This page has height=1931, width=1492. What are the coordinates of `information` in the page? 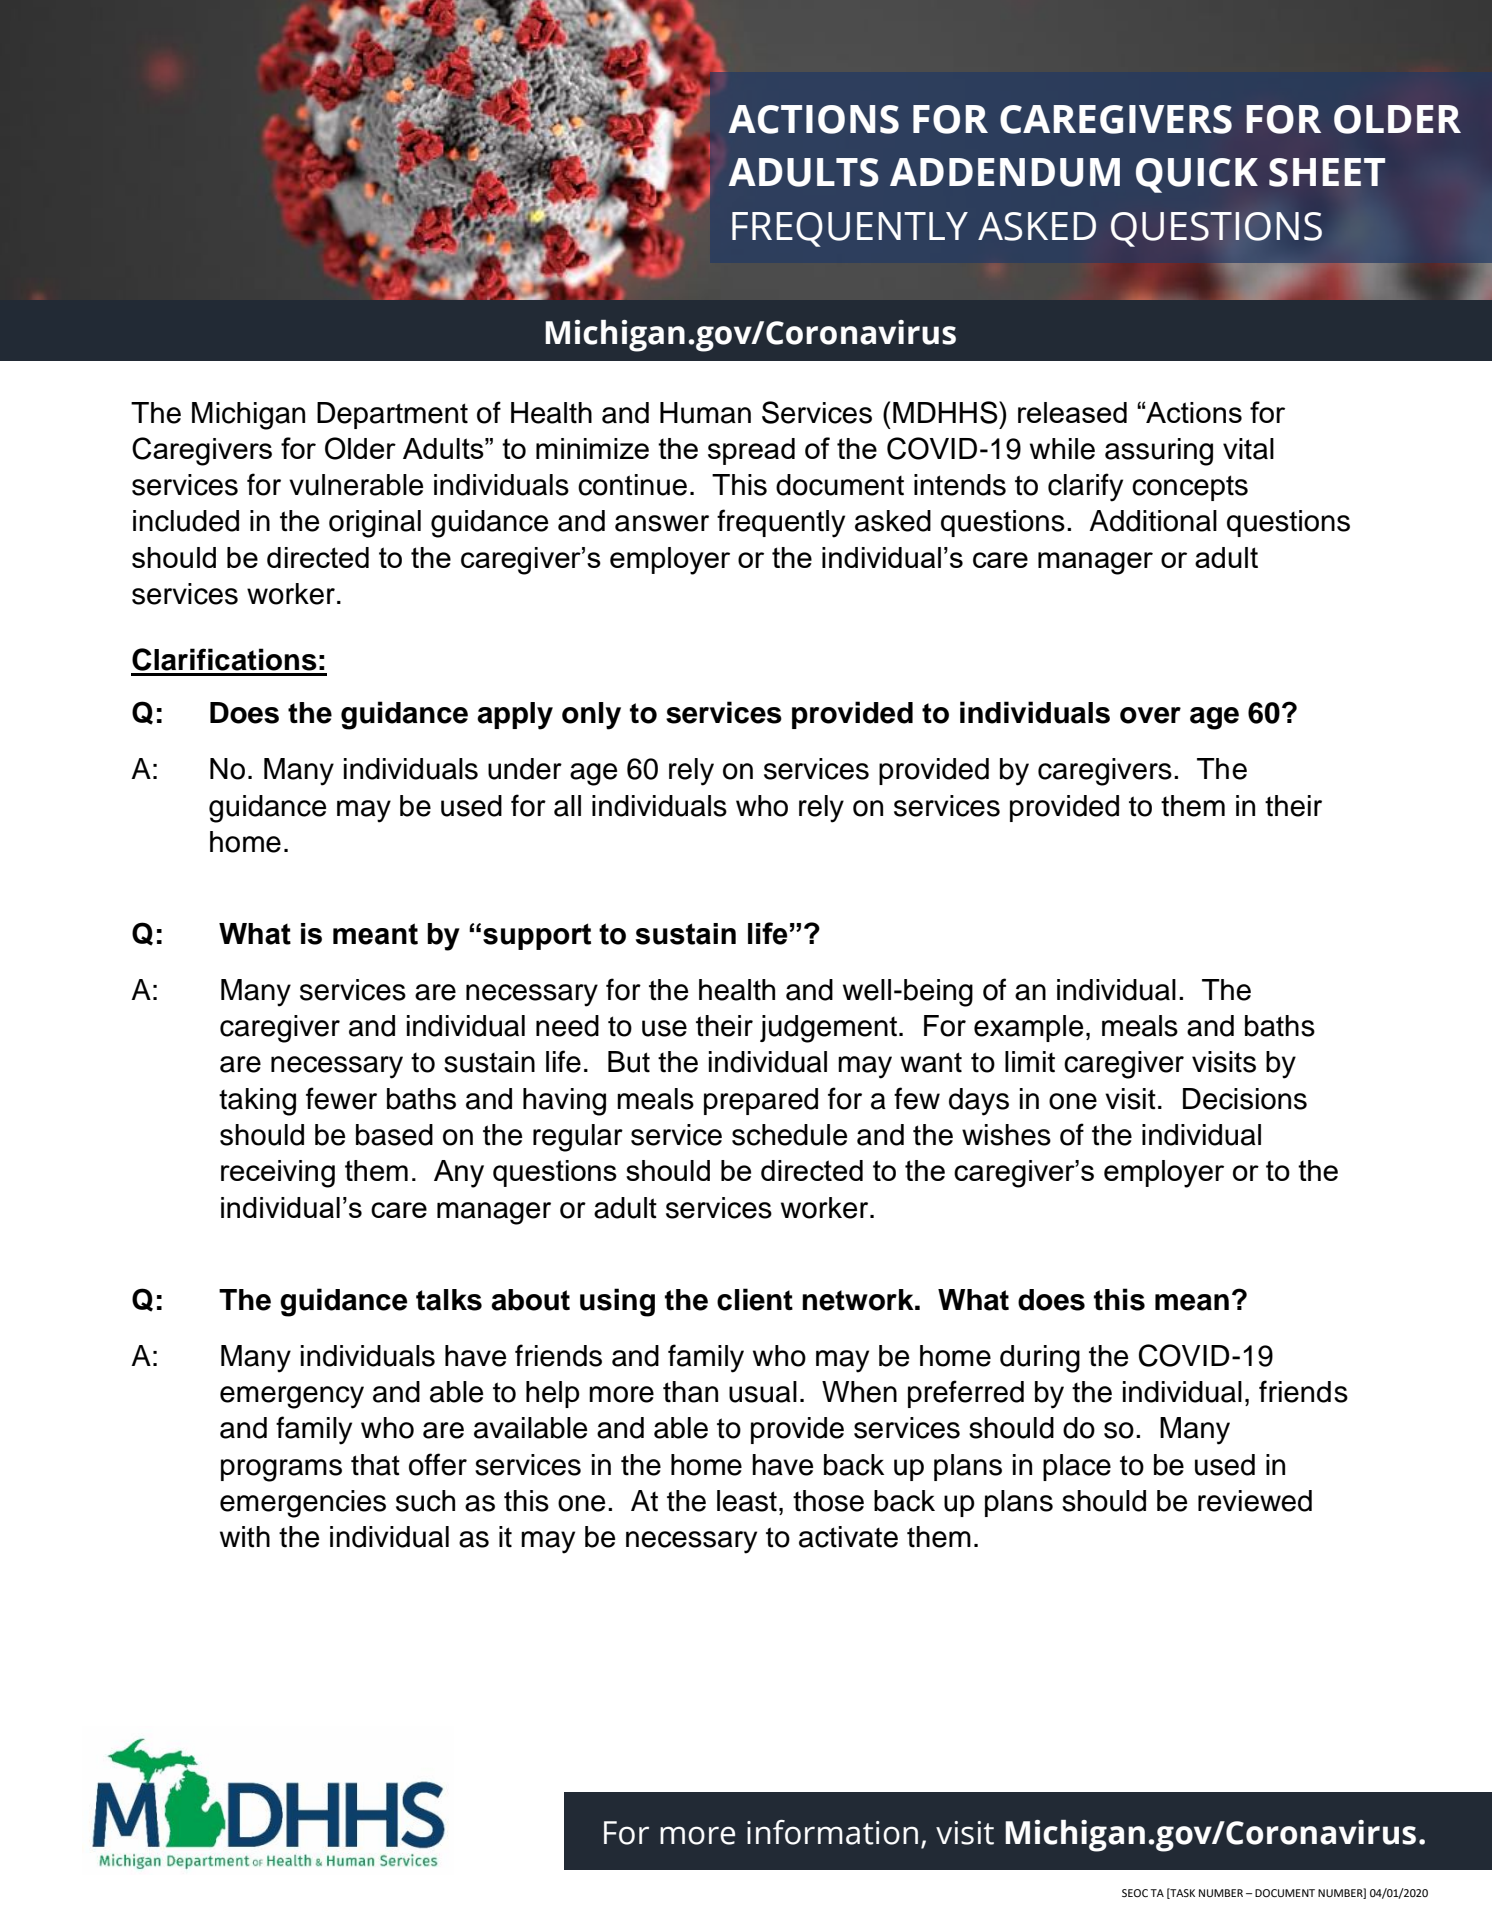 It's located at (832, 1832).
